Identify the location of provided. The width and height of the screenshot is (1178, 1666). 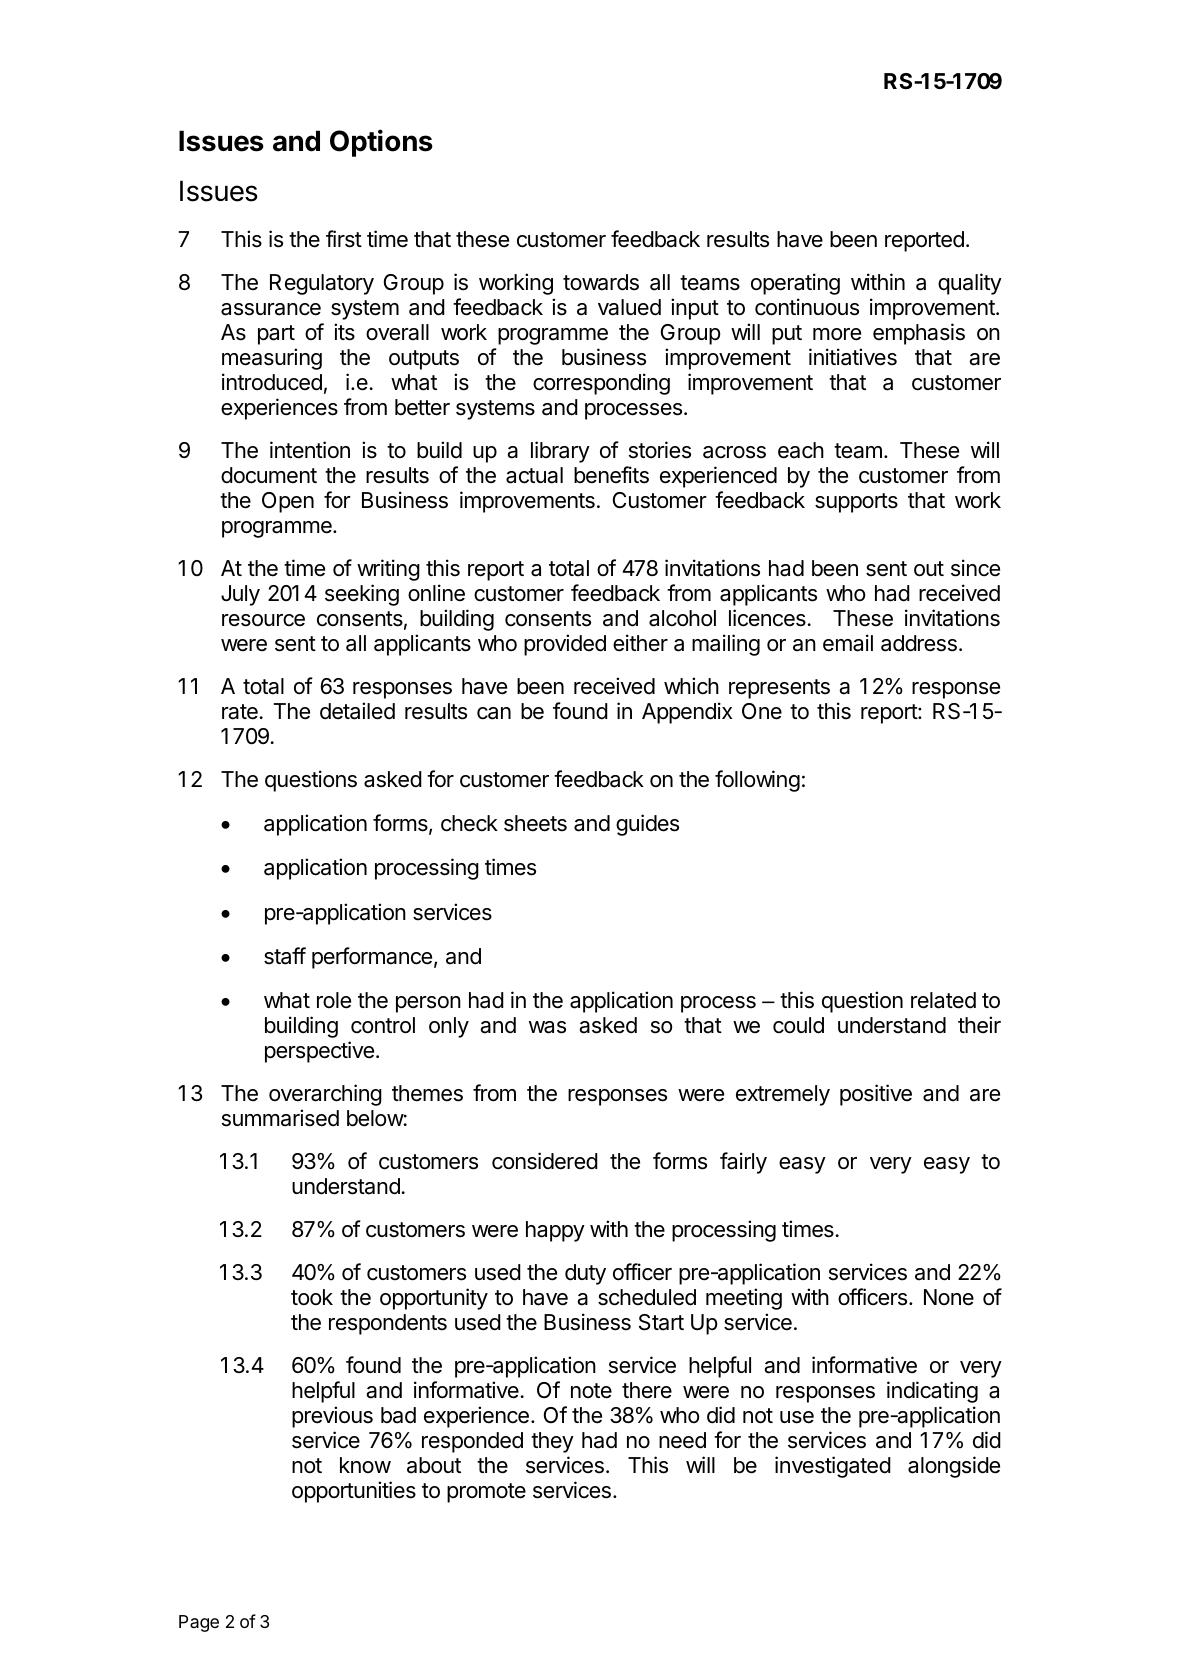
(565, 645).
